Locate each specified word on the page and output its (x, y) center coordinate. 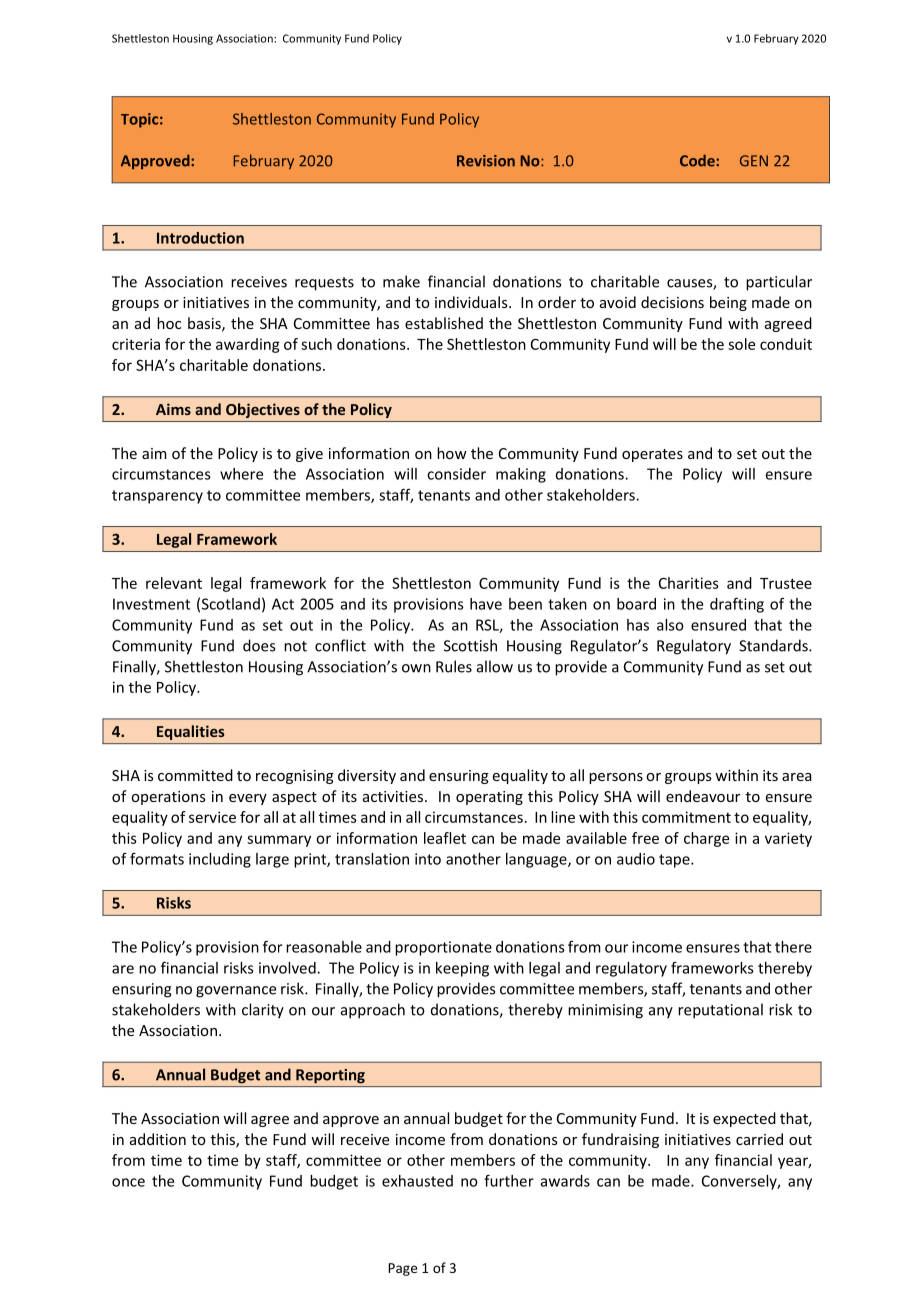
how (452, 453)
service (212, 817)
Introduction (200, 238)
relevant (174, 583)
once (128, 1182)
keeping (462, 969)
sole (741, 344)
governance (236, 992)
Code (698, 160)
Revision (486, 161)
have (486, 604)
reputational (720, 1011)
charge (706, 839)
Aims (173, 409)
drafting (737, 605)
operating (489, 798)
